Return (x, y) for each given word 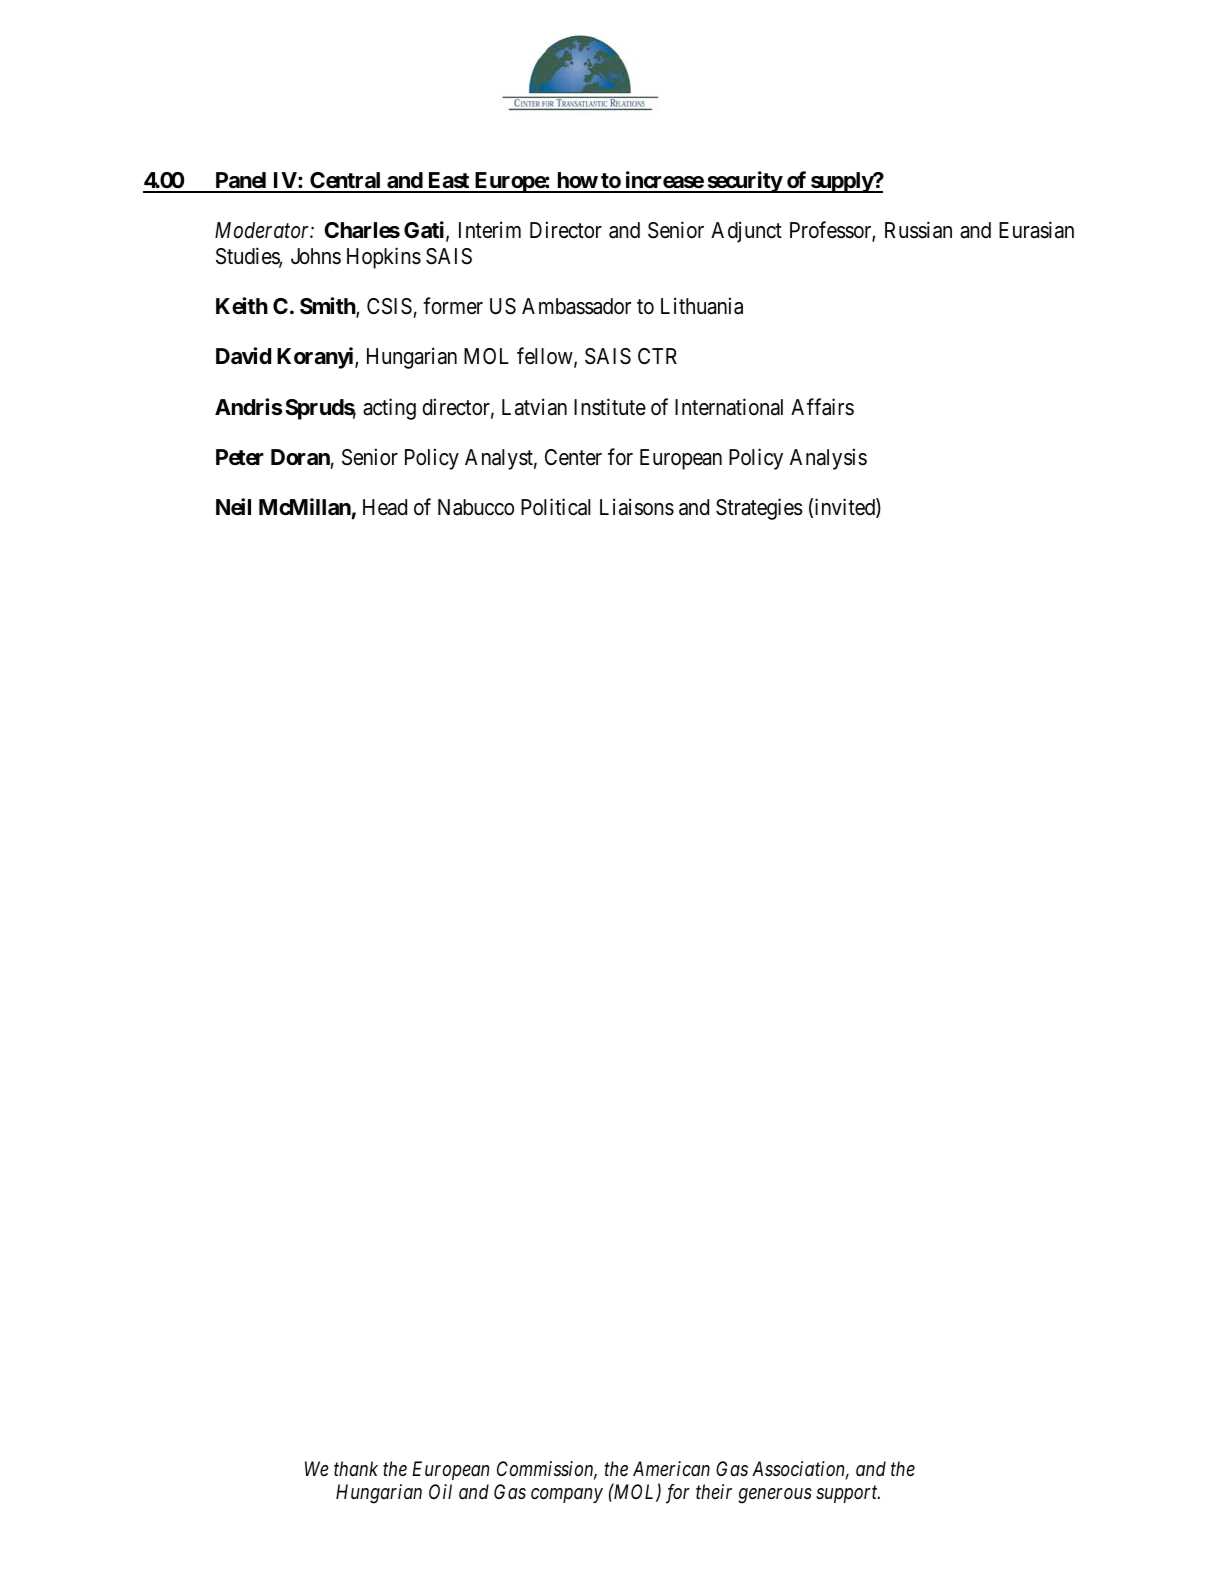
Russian (918, 230)
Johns (316, 256)
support (848, 1494)
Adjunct (746, 232)
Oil (440, 1491)
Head (385, 507)
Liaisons (637, 507)
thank (356, 1468)
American (671, 1468)
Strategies (759, 509)
